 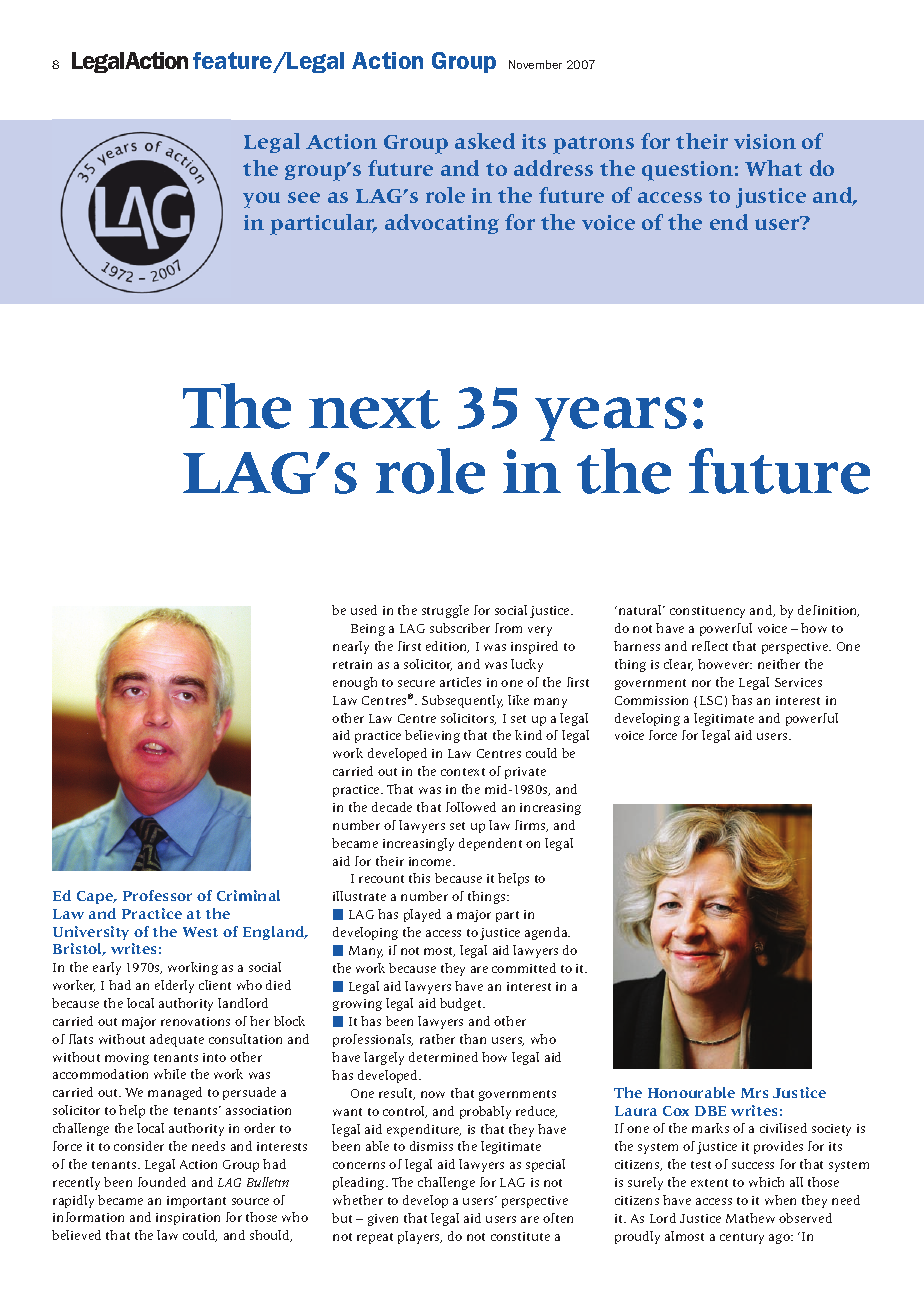 I want to click on used, so click(x=364, y=610).
